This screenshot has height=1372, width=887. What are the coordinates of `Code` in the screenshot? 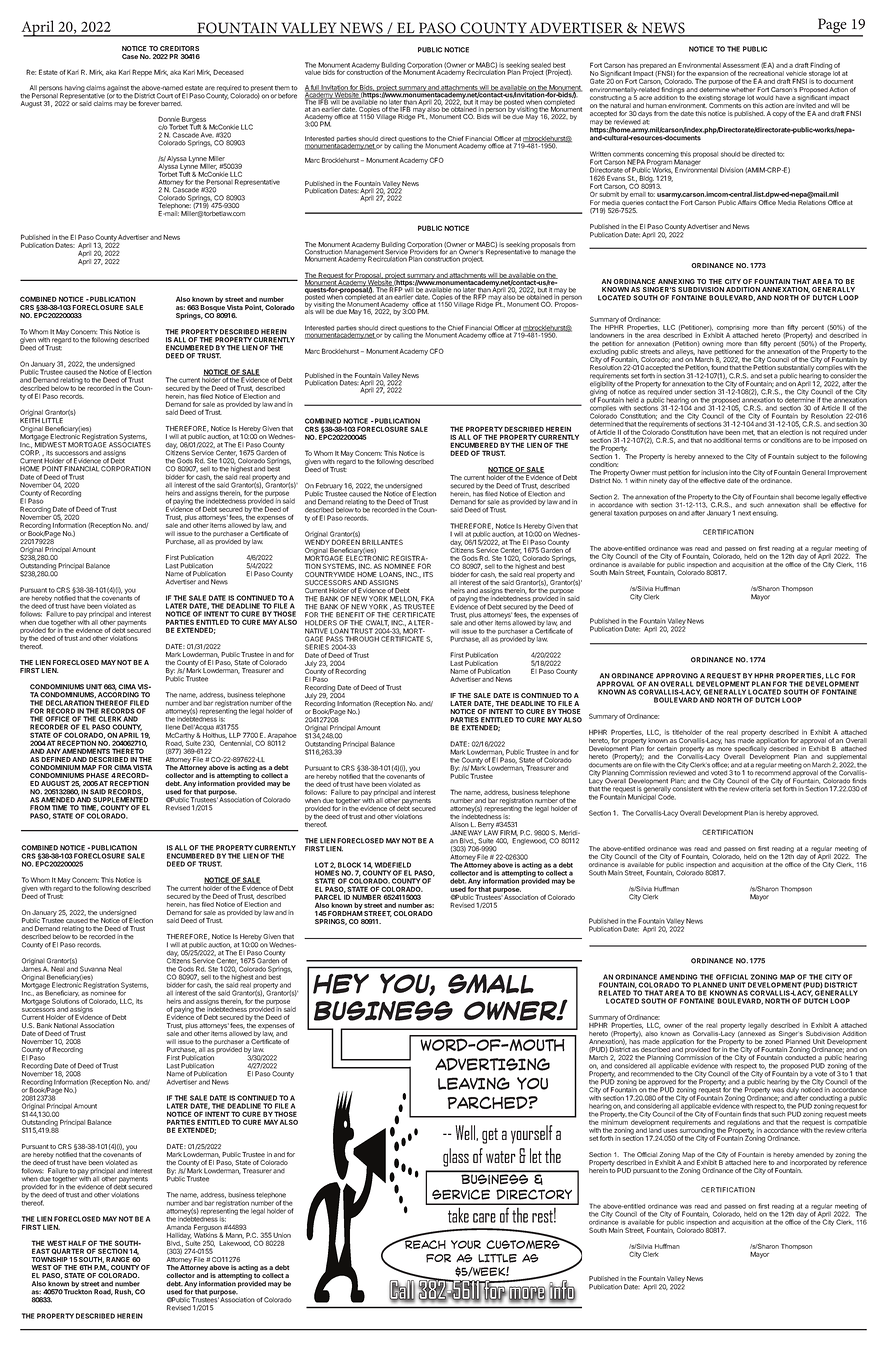 It's located at (667, 796).
